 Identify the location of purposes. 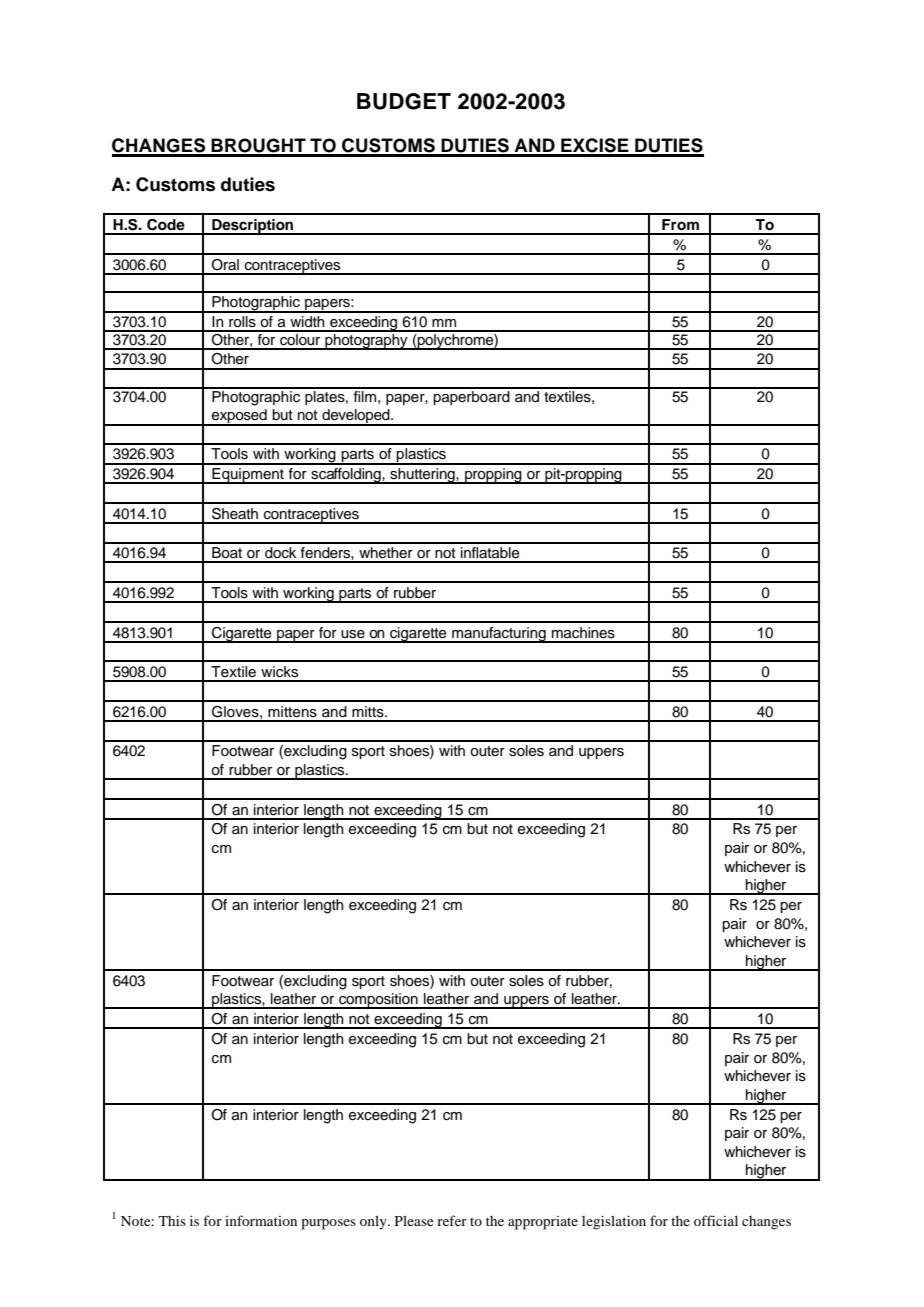
(329, 1224).
